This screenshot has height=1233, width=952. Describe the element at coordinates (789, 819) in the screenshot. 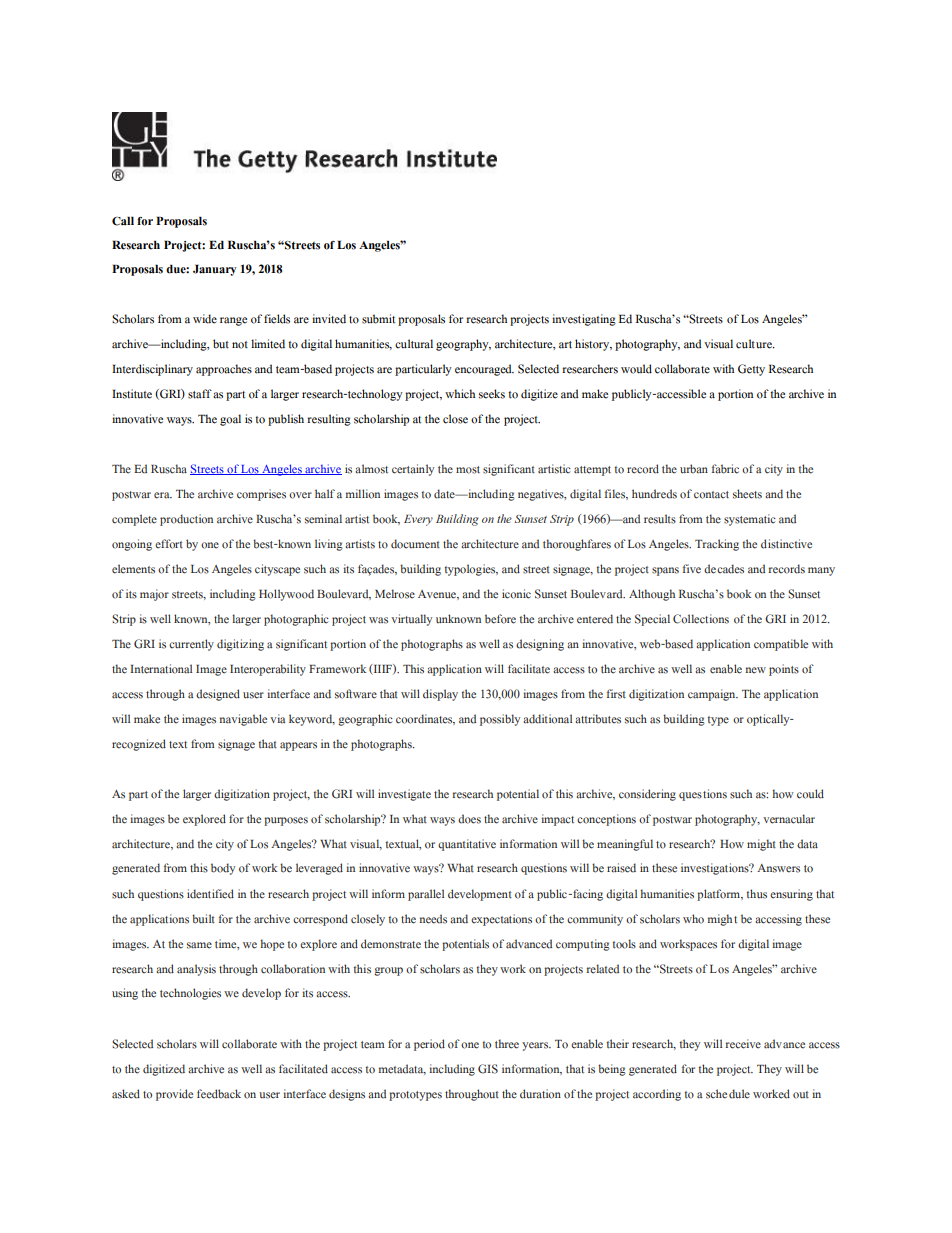

I see `vernacular` at that location.
